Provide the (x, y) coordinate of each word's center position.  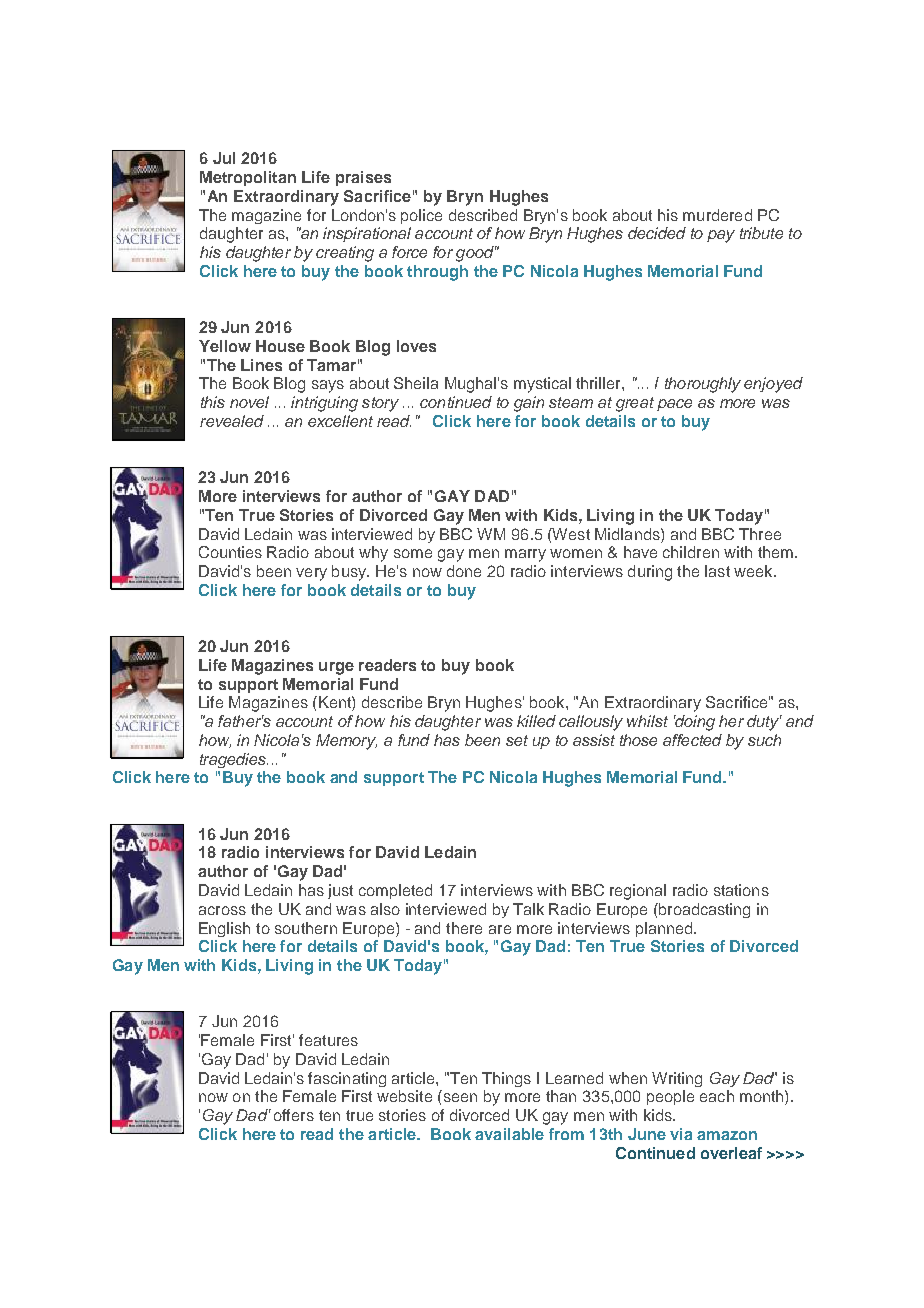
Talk (528, 909)
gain (529, 404)
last (717, 571)
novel (249, 402)
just (340, 891)
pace (674, 405)
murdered (717, 215)
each (717, 1096)
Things (506, 1079)
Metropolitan (248, 178)
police (421, 216)
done (464, 571)
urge (336, 668)
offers (294, 1115)
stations (741, 890)
